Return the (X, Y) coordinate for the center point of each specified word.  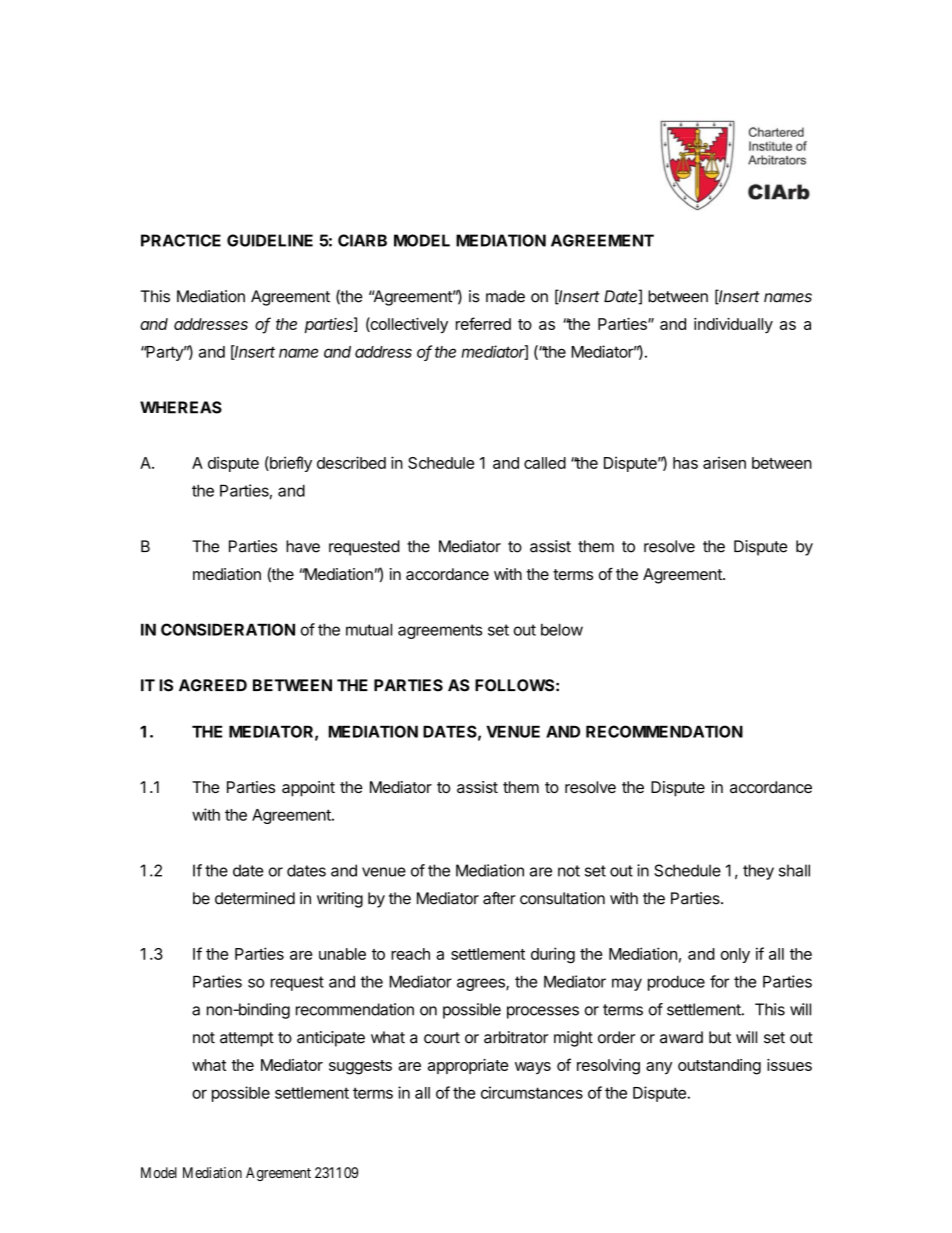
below (562, 629)
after (499, 898)
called (545, 463)
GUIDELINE (270, 240)
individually (733, 325)
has (685, 463)
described (351, 462)
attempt (247, 1039)
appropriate (468, 1066)
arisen (724, 462)
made (505, 296)
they (758, 872)
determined (255, 898)
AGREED (213, 685)
